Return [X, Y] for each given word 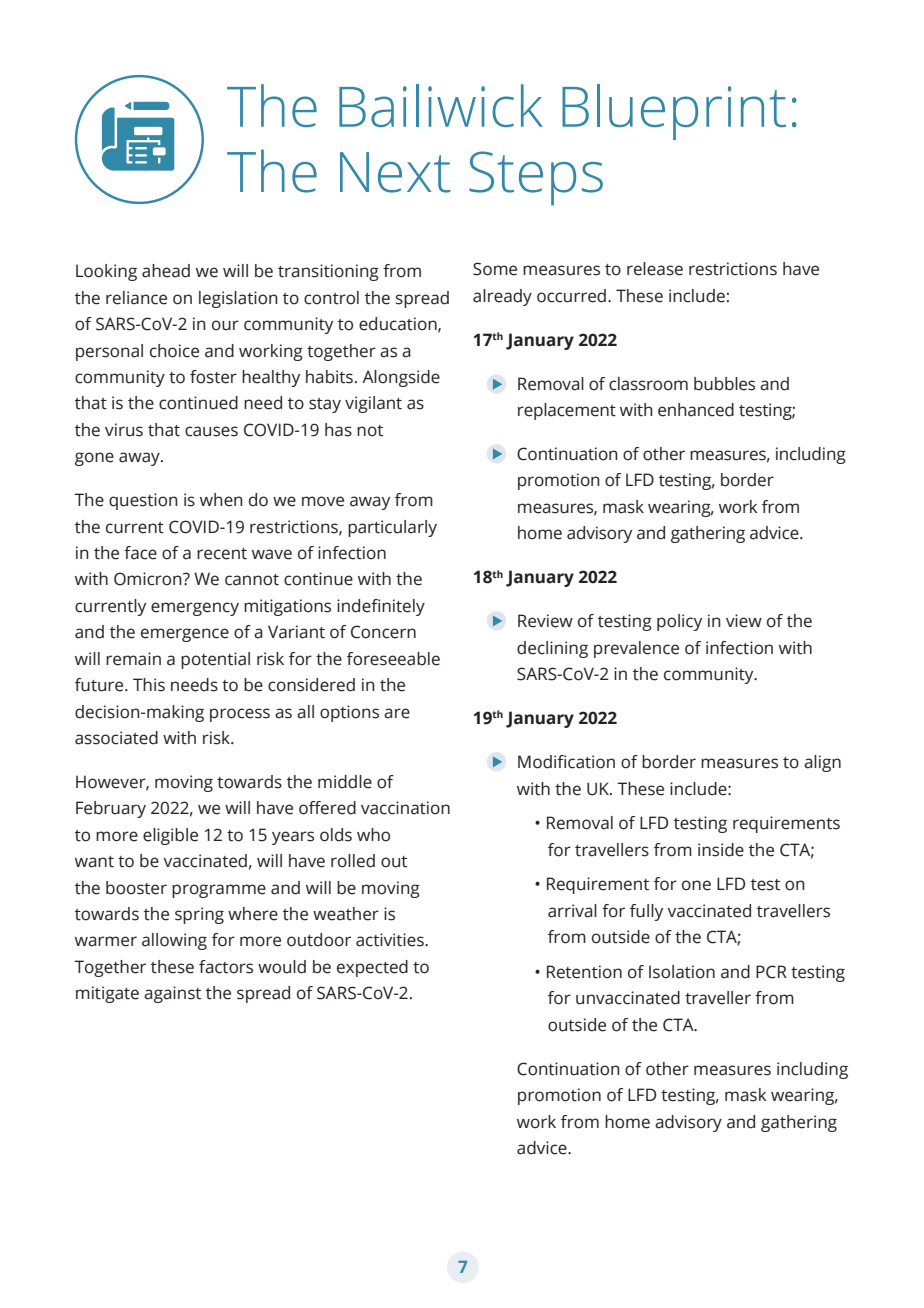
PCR [771, 972]
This [149, 685]
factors [226, 967]
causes [211, 431]
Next [395, 172]
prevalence [636, 649]
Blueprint [674, 112]
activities [391, 940]
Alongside [401, 378]
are [397, 713]
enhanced [696, 410]
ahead [166, 271]
